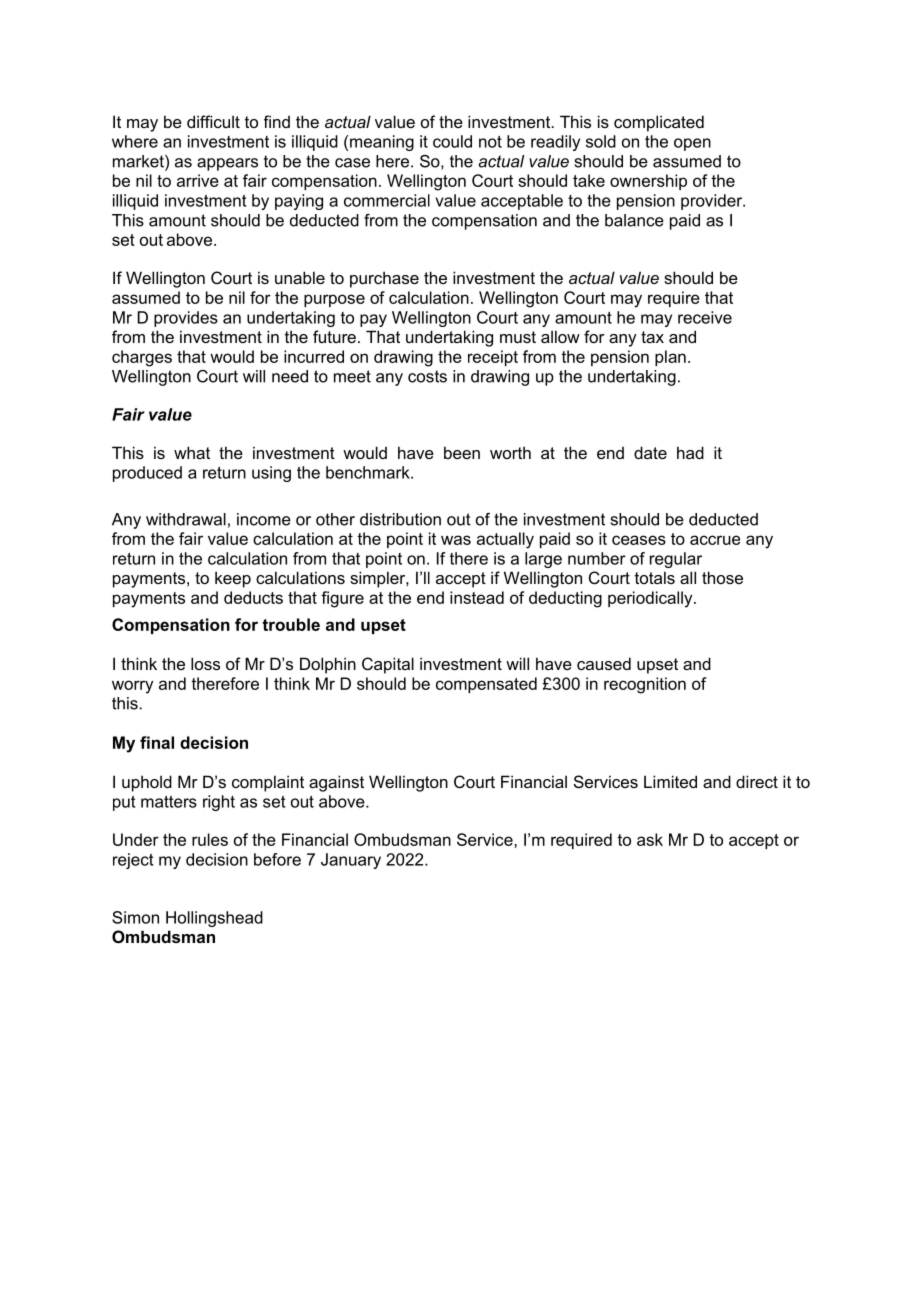 This screenshot has height=1308, width=924. Describe the element at coordinates (650, 839) in the screenshot. I see `ask` at that location.
